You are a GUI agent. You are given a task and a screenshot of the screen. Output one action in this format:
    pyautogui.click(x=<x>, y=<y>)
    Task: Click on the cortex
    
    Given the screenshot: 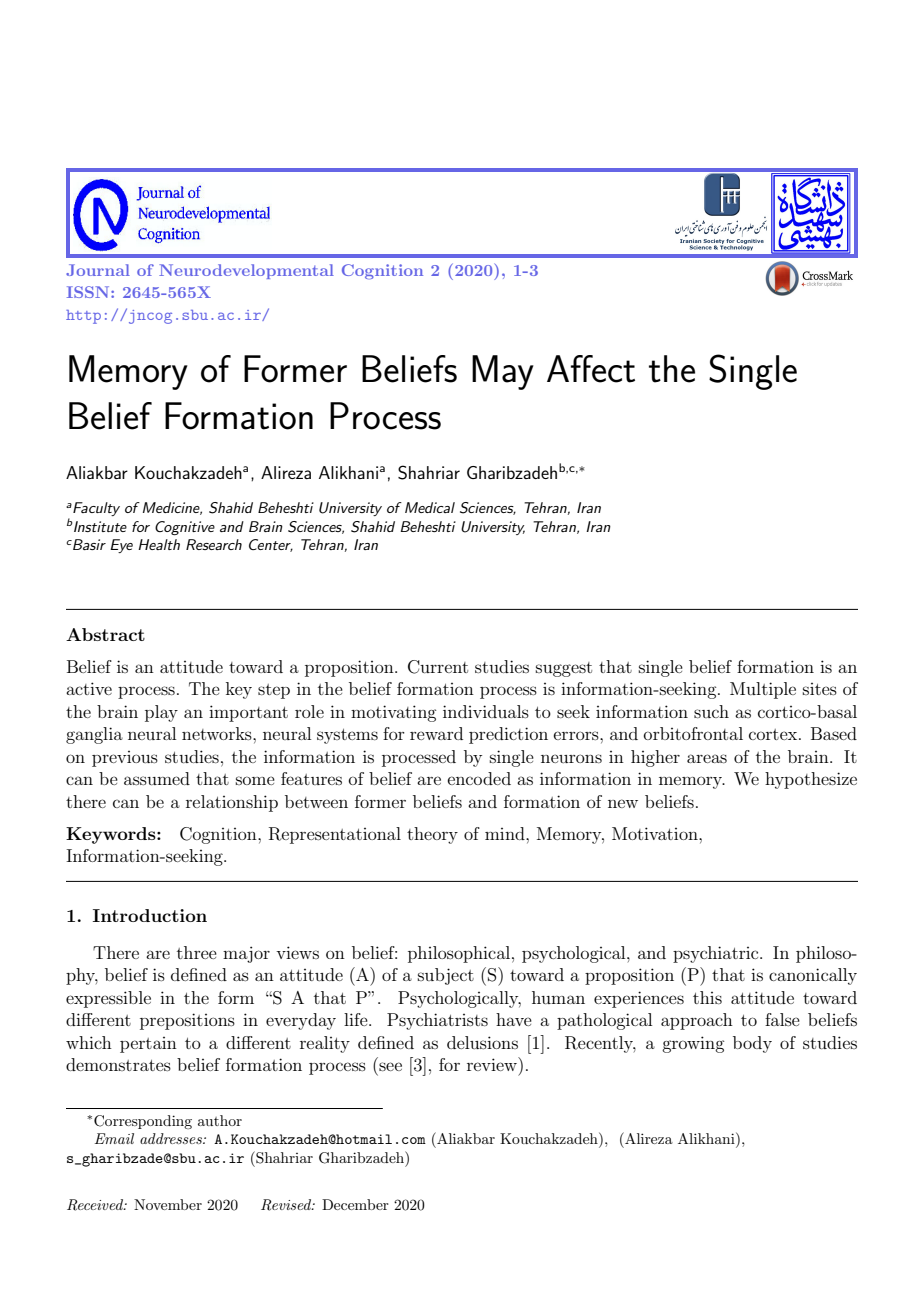 What is the action you would take?
    pyautogui.click(x=774, y=734)
